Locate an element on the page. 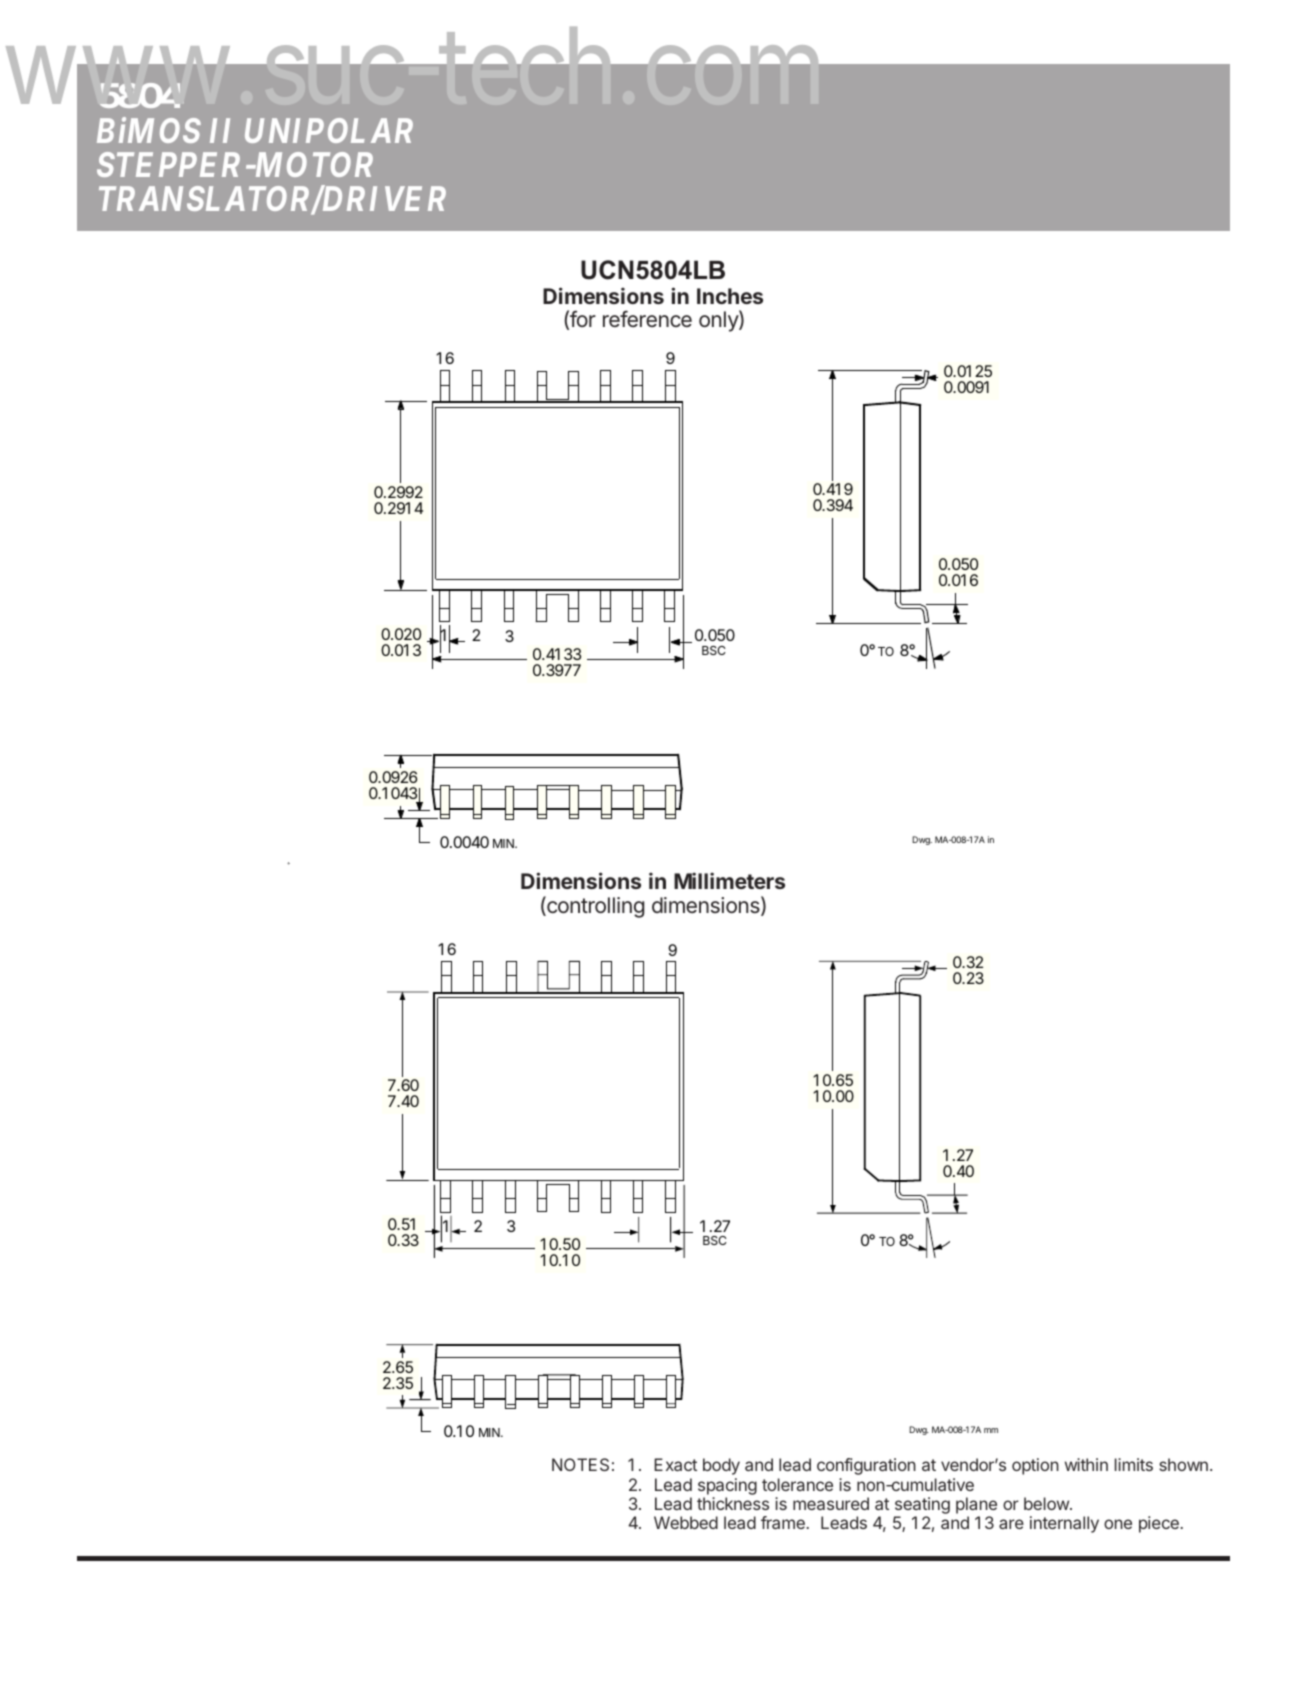  option is located at coordinates (1035, 1466).
